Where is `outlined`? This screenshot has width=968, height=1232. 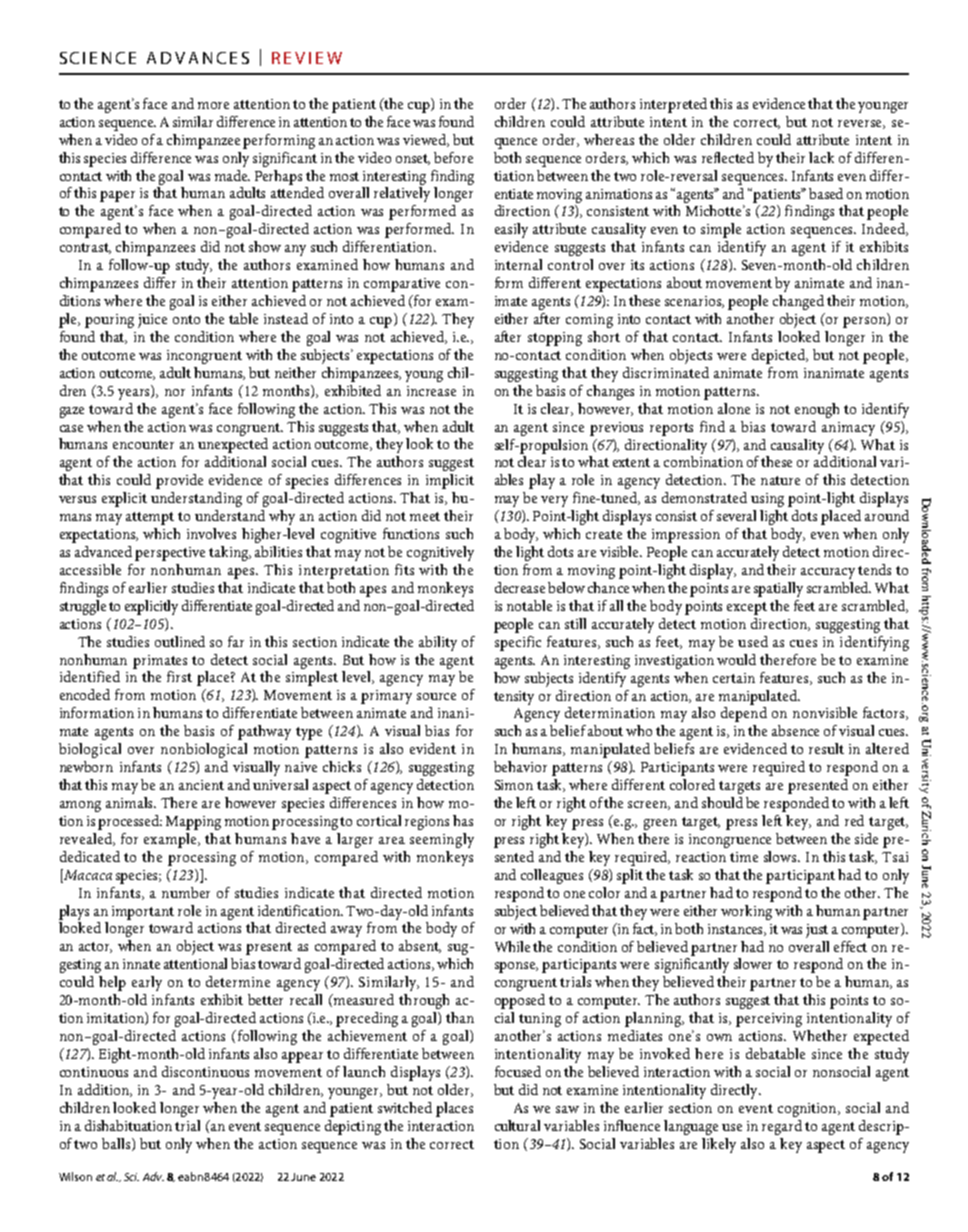
outlined is located at coordinates (180, 641).
